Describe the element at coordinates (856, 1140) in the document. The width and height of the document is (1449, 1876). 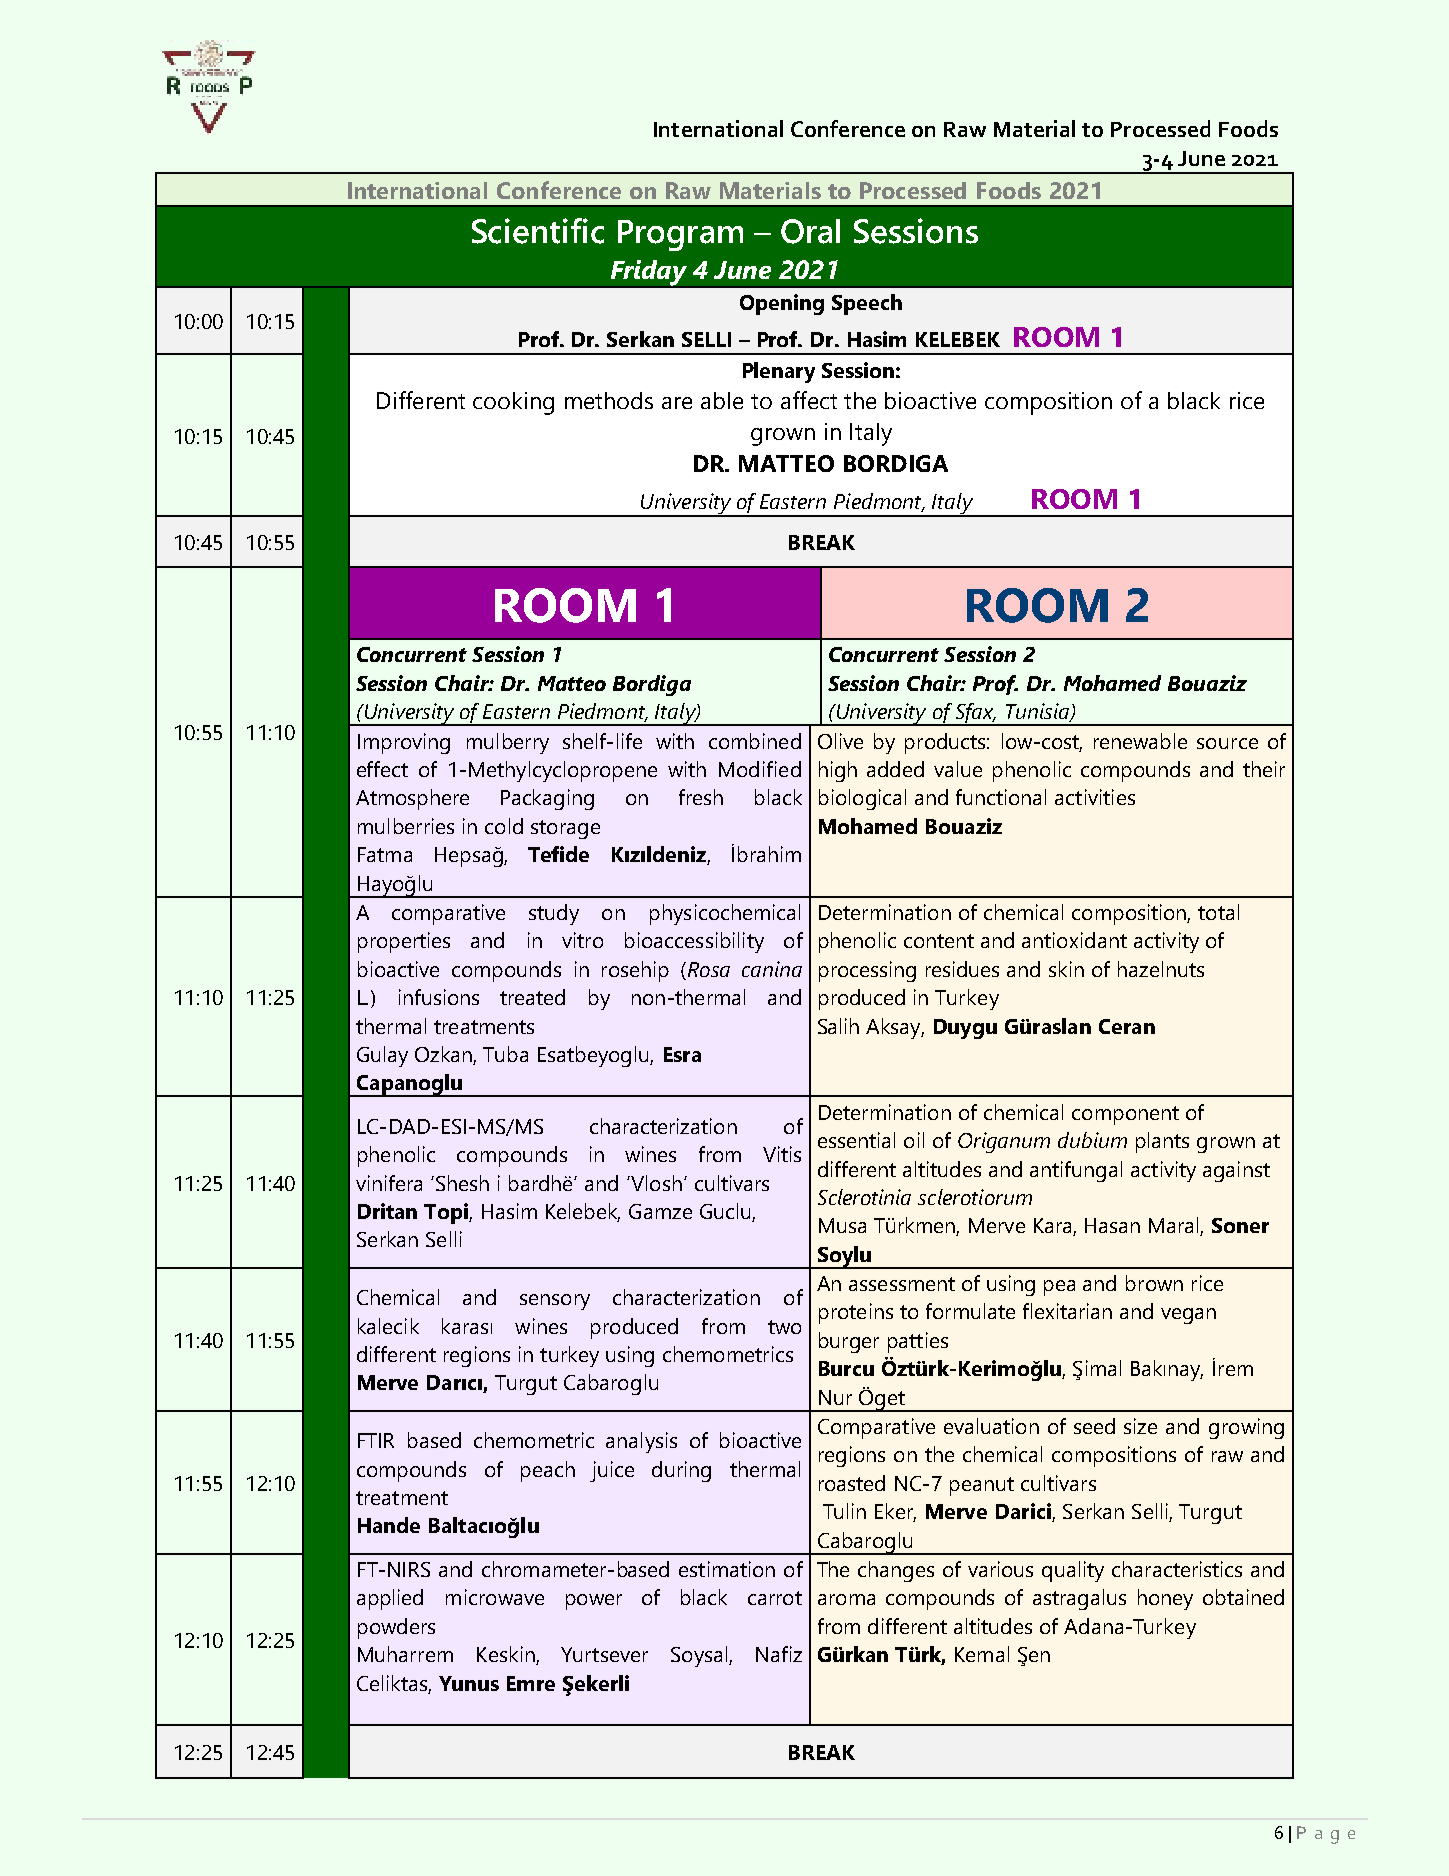
I see `essential` at that location.
